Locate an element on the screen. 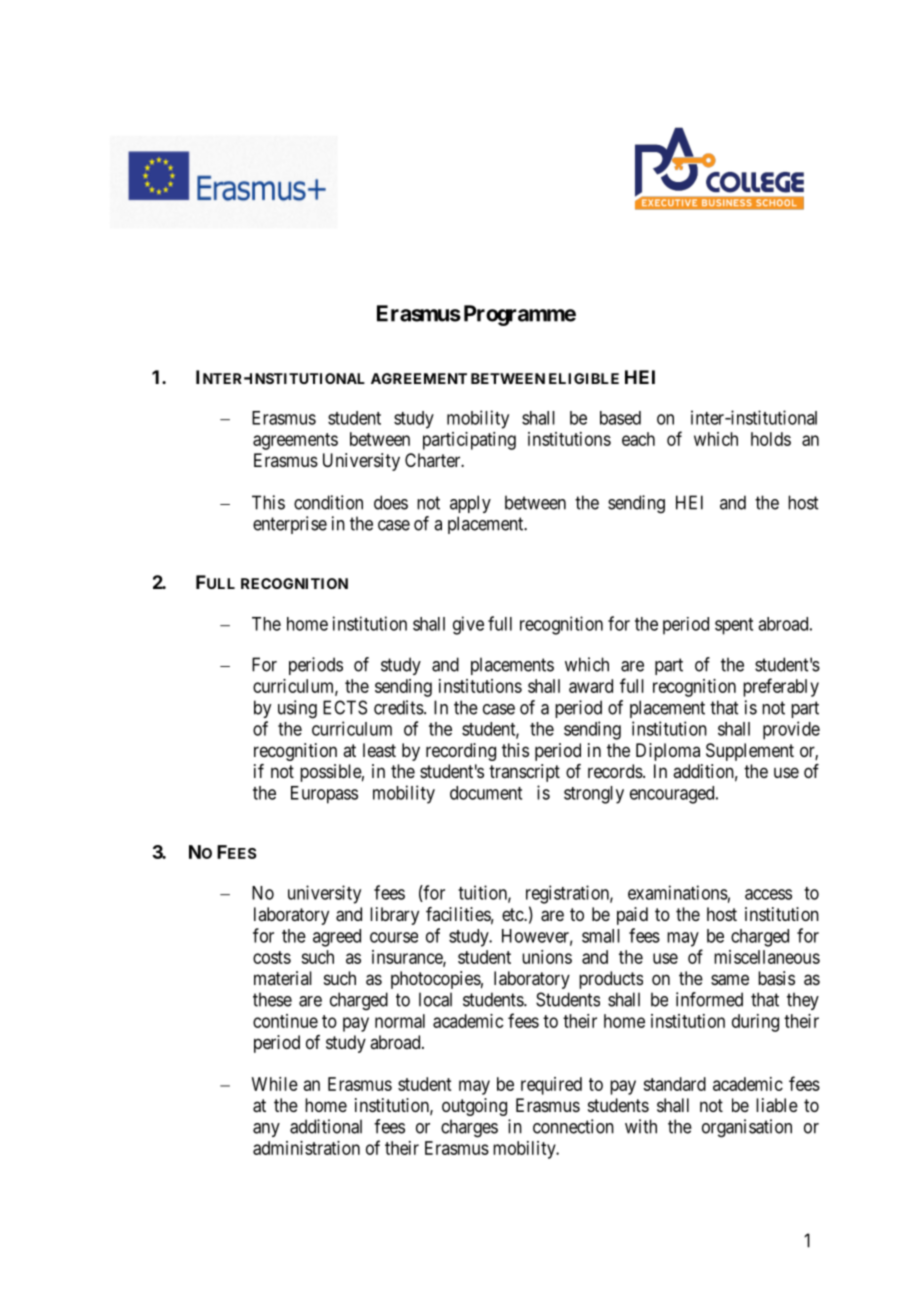 This screenshot has height=1307, width=924. least is located at coordinates (379, 750).
